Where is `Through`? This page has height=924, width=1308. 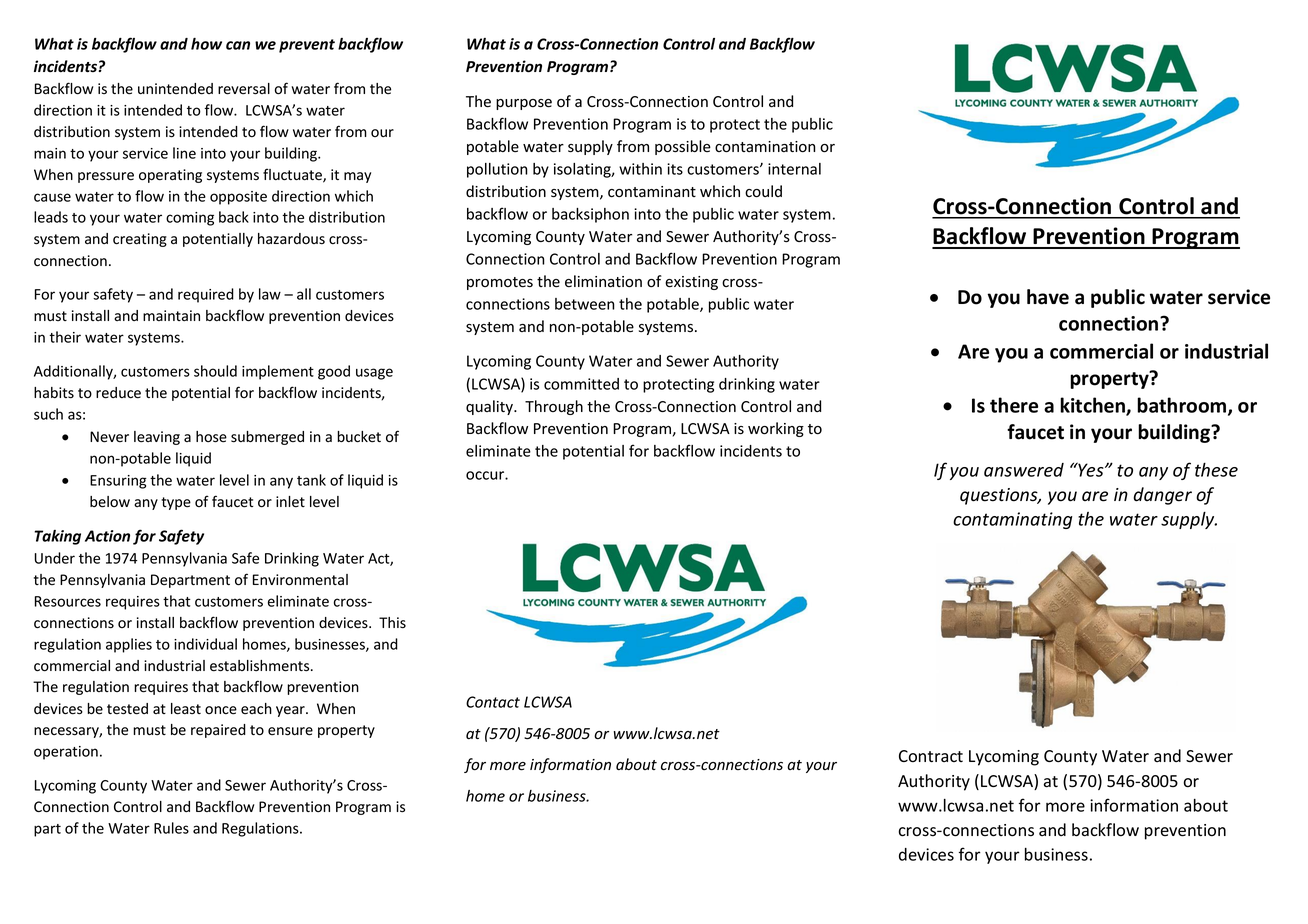 Through is located at coordinates (554, 407).
